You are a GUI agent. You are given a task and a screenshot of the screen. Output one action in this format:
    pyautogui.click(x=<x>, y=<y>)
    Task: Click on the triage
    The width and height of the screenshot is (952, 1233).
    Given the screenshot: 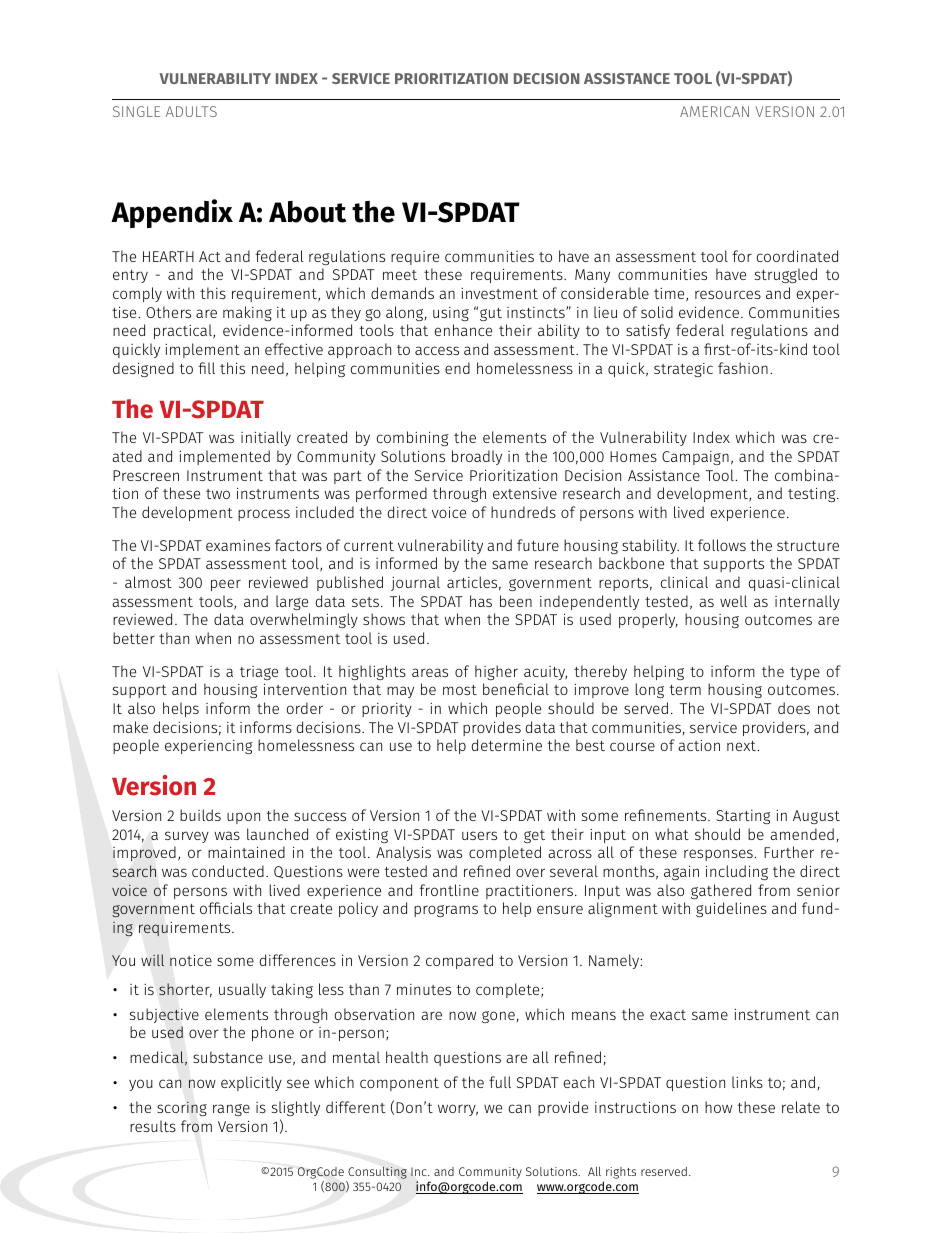 What is the action you would take?
    pyautogui.click(x=259, y=673)
